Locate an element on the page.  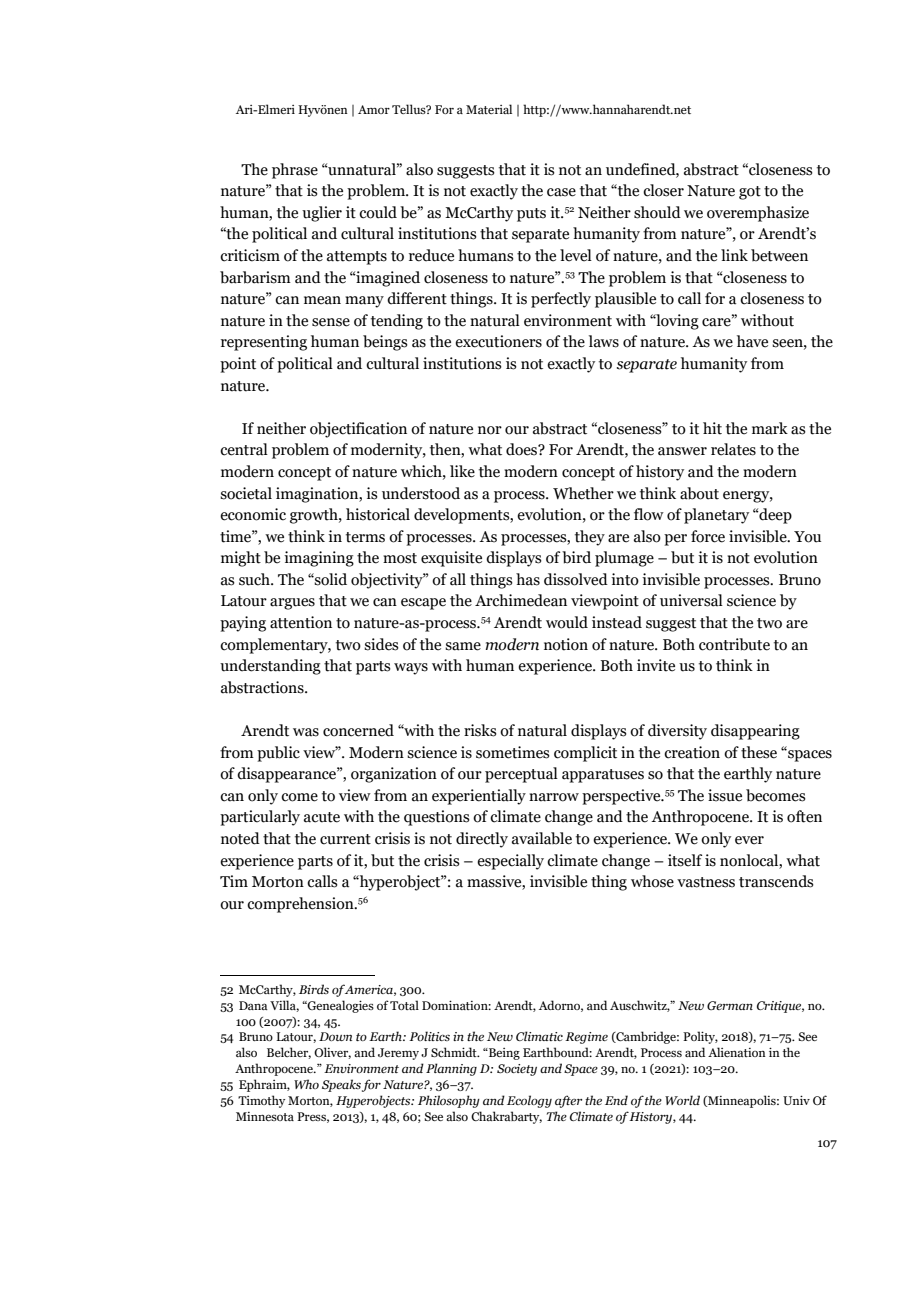
relates is located at coordinates (733, 449).
